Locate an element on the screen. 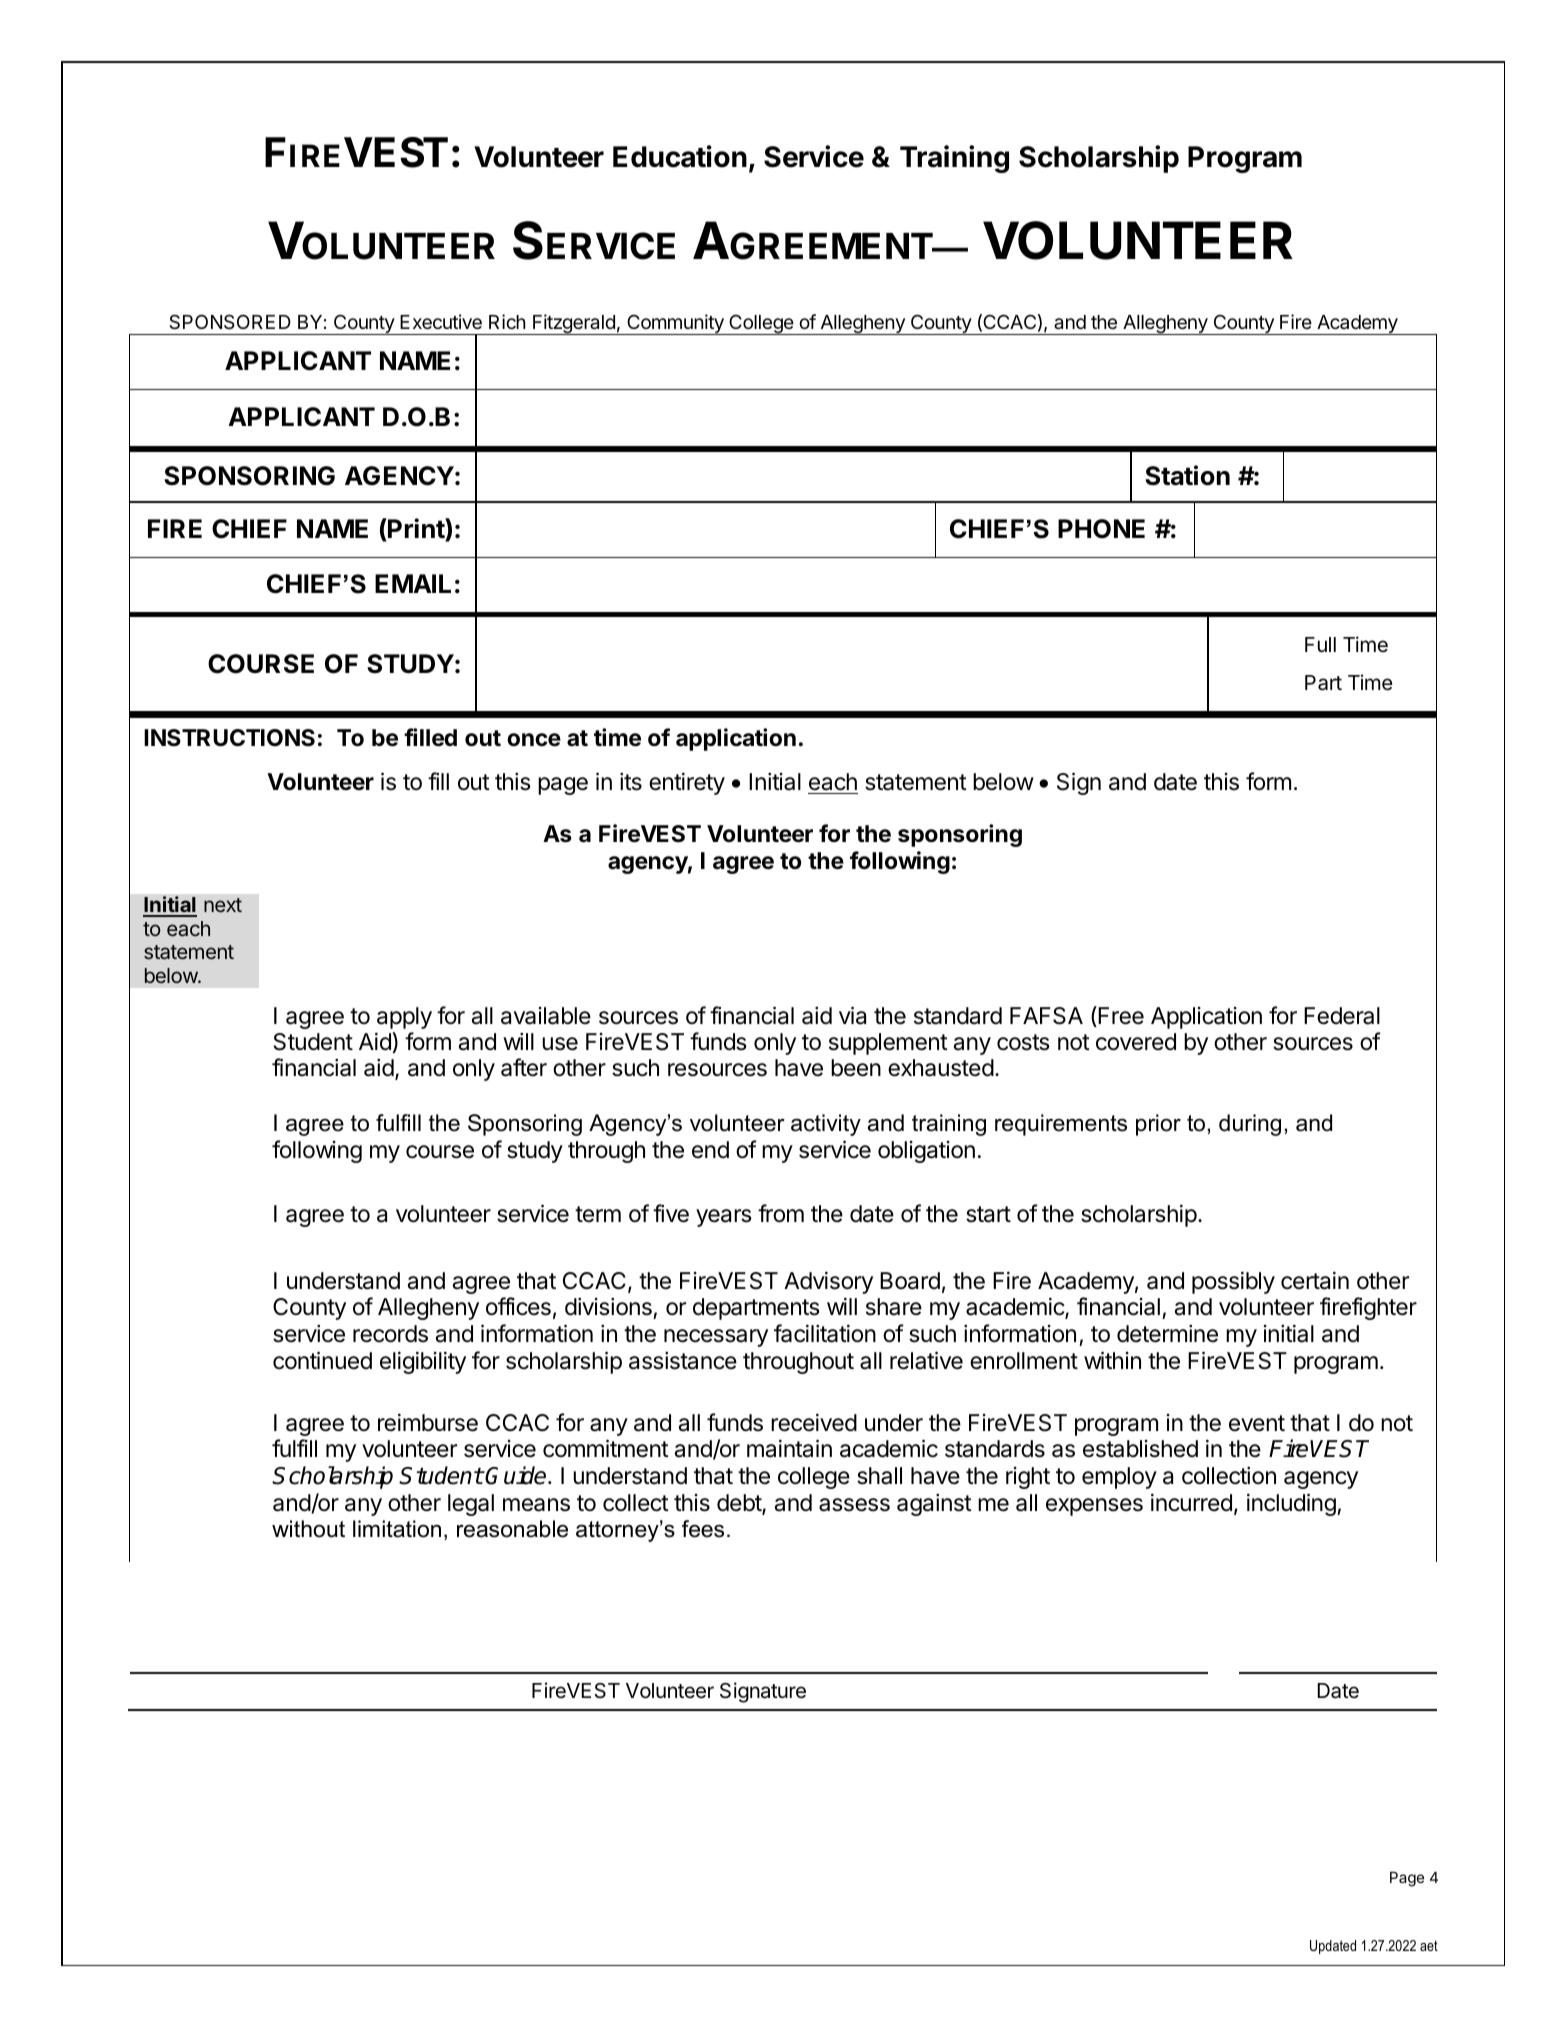 Image resolution: width=1566 pixels, height=2027 pixels. apply is located at coordinates (404, 1018).
